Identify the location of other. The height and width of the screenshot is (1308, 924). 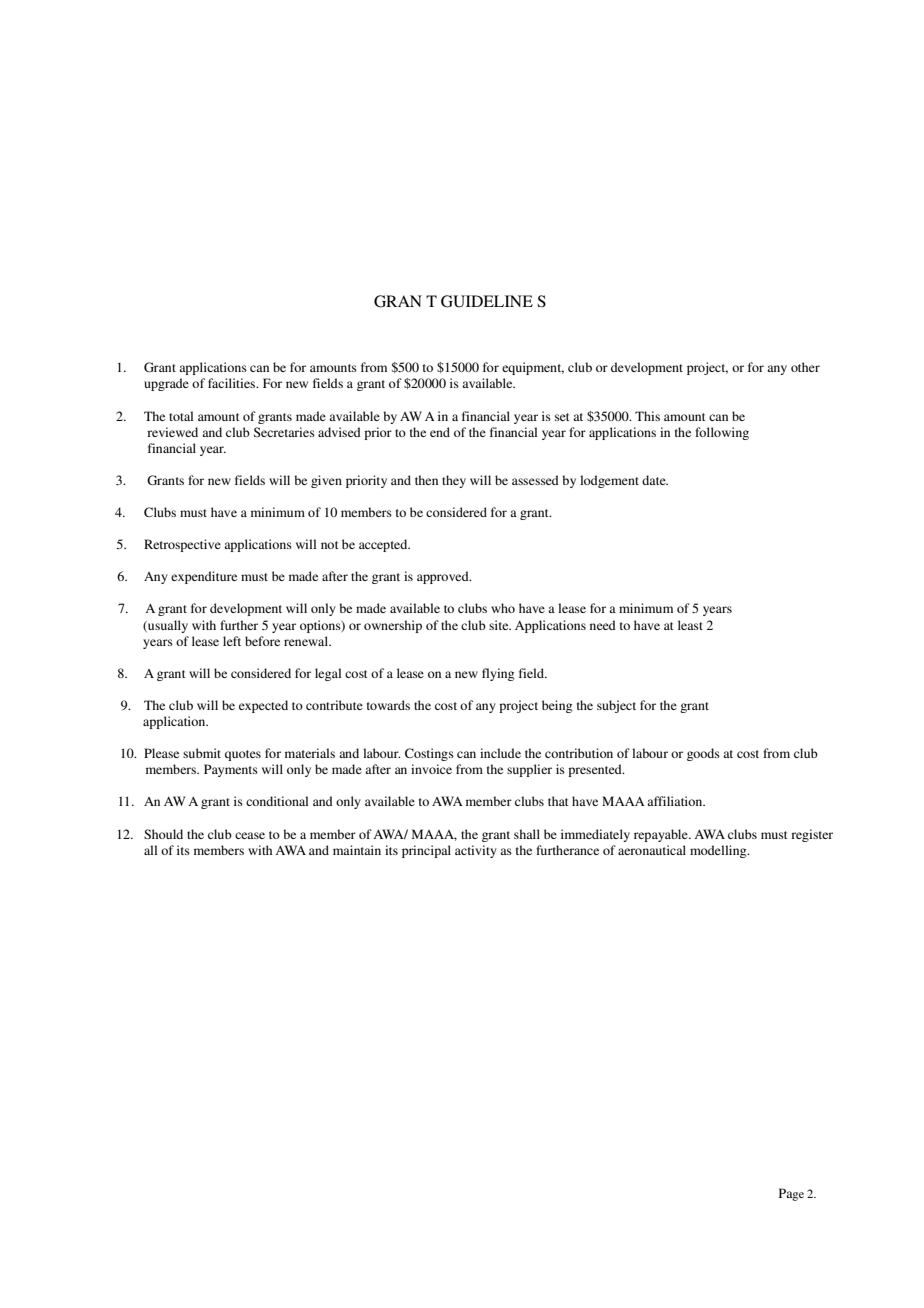
(805, 367).
